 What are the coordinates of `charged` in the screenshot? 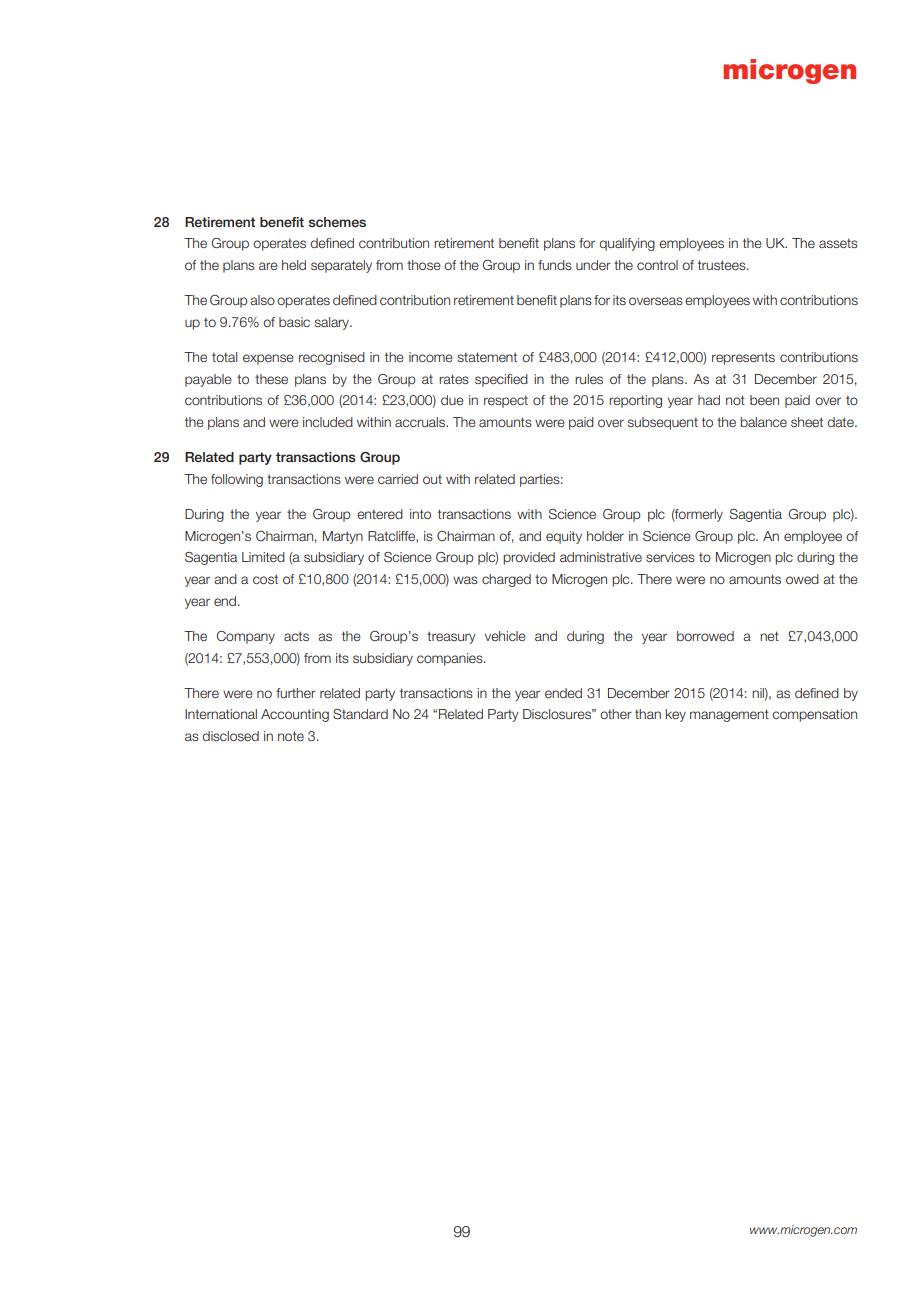 It's located at (506, 580).
